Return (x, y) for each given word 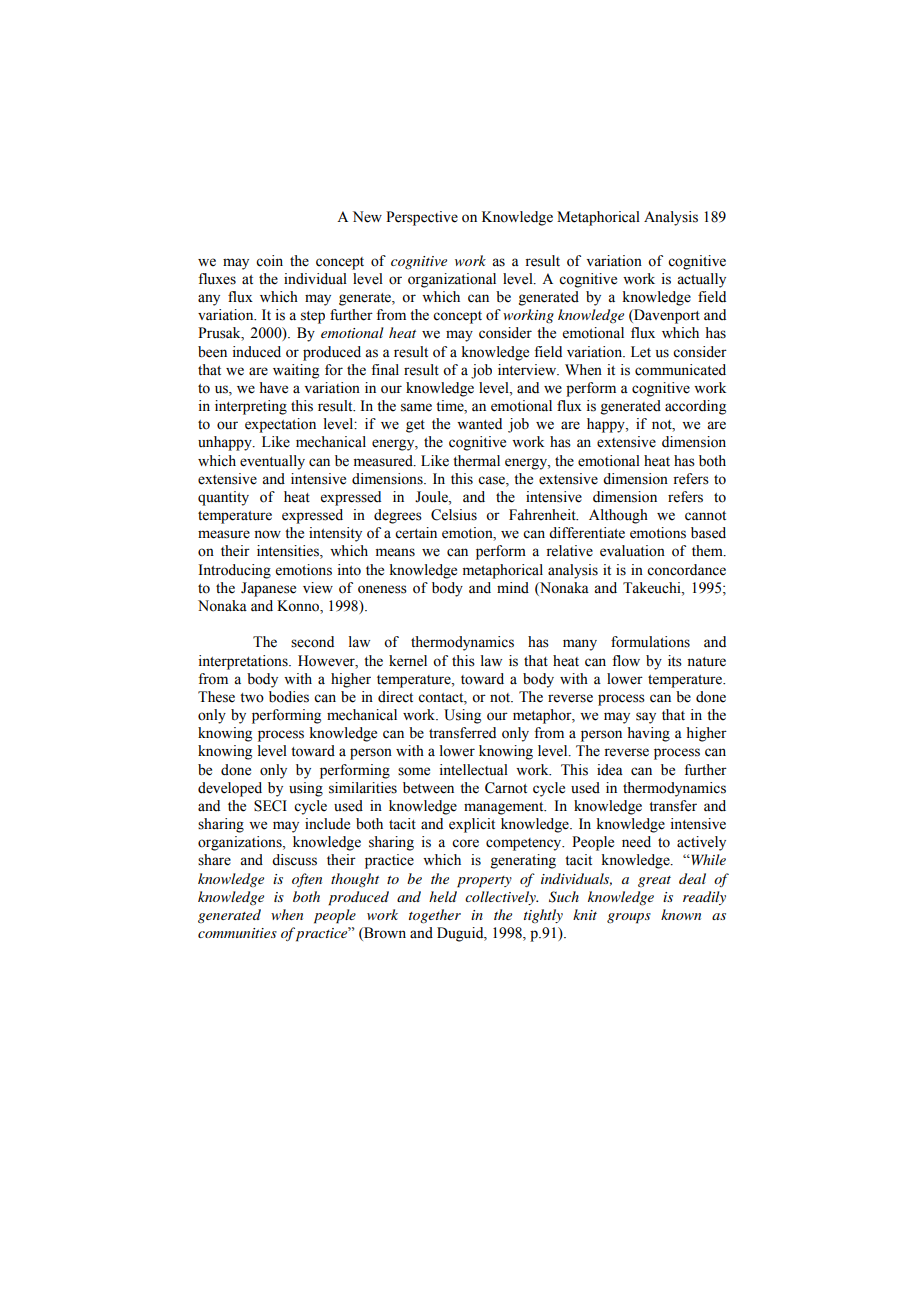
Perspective (422, 218)
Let (641, 352)
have (273, 388)
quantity (223, 498)
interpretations (244, 662)
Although (618, 516)
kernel (408, 661)
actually (701, 280)
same (416, 407)
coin (269, 261)
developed (230, 789)
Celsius (454, 515)
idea (610, 770)
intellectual (474, 770)
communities (237, 933)
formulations (650, 642)
